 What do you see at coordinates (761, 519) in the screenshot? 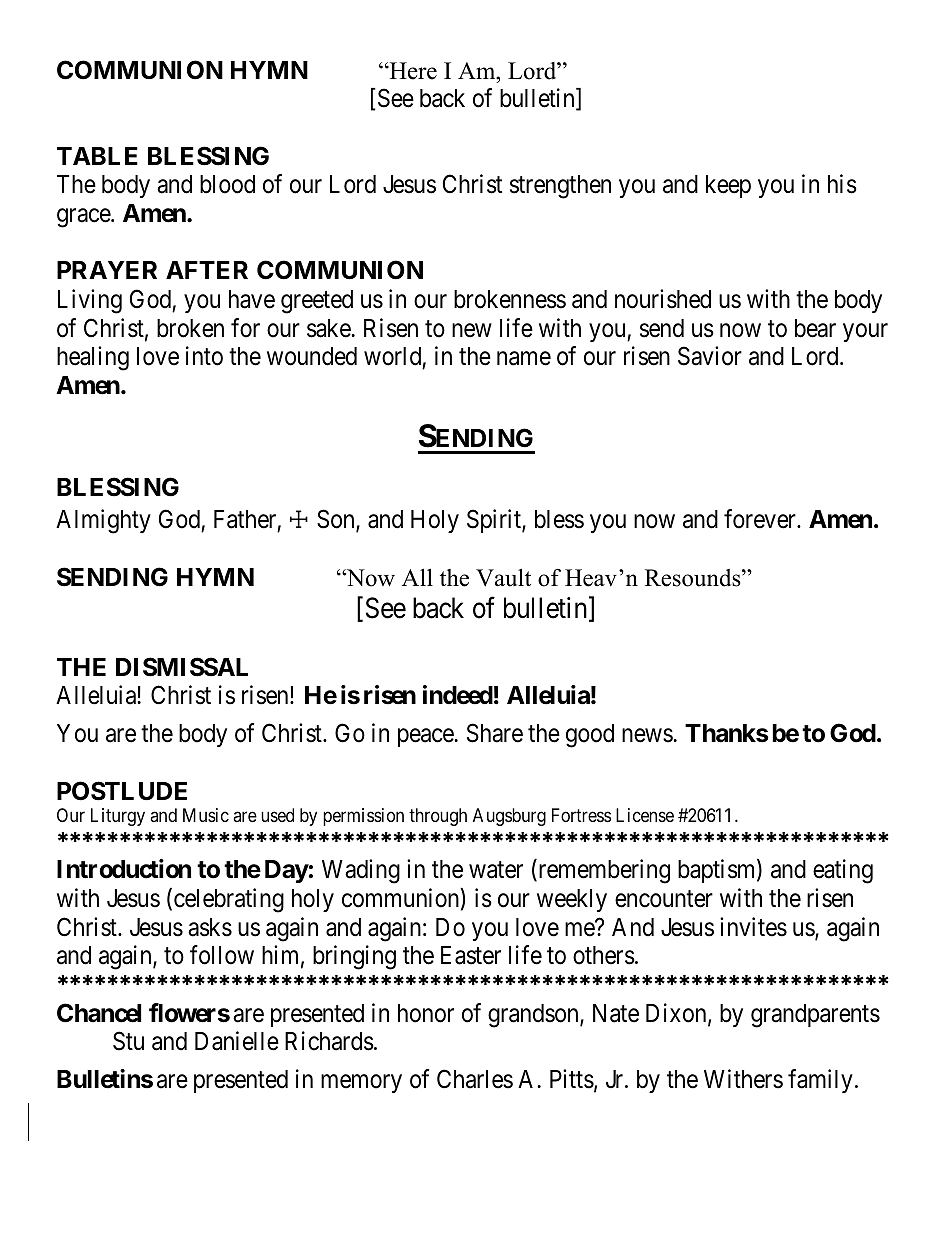
I see `forever` at bounding box center [761, 519].
